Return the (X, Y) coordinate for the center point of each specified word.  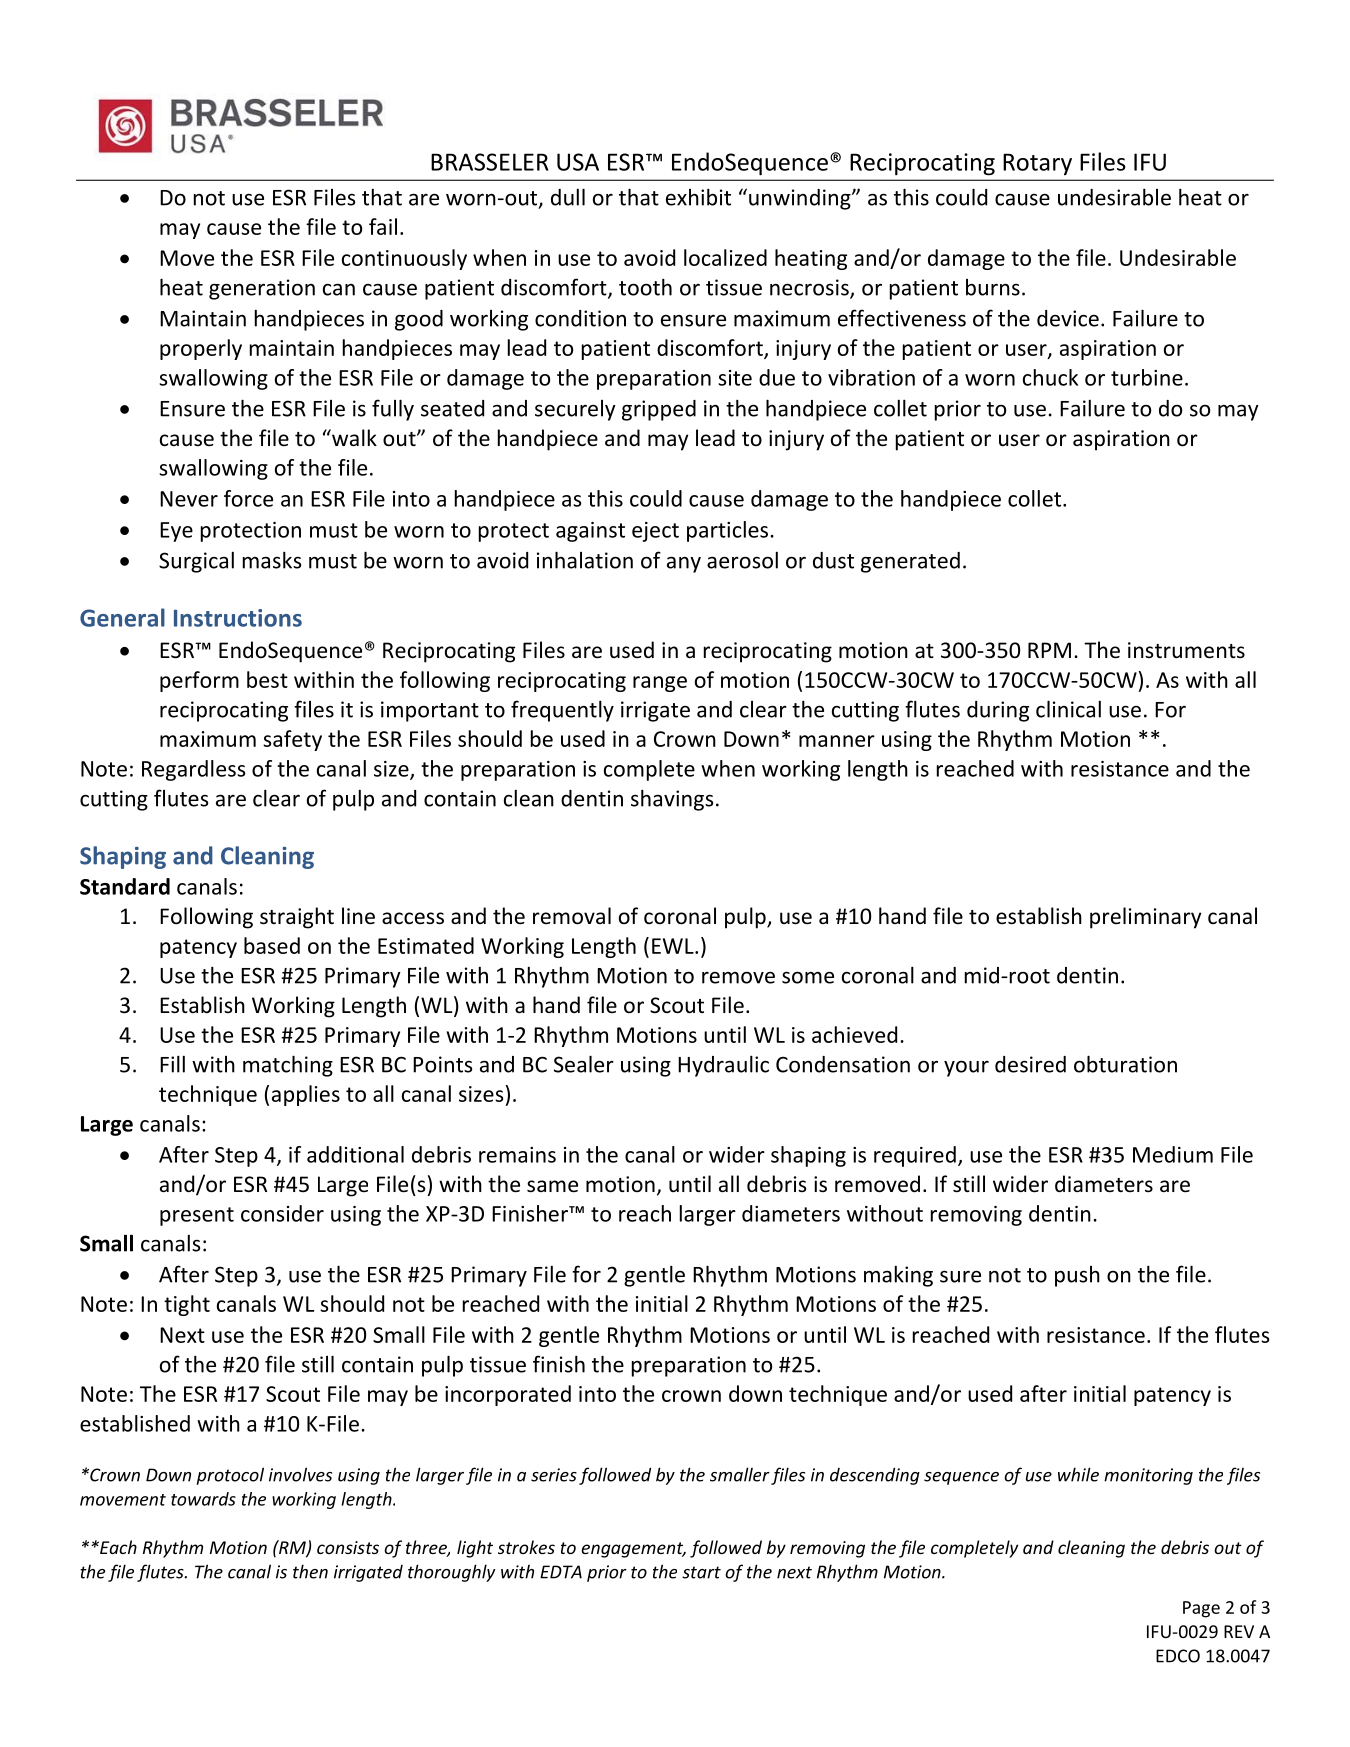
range (660, 684)
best (267, 679)
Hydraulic (723, 1066)
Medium (1173, 1154)
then (310, 1571)
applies (306, 1095)
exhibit (698, 197)
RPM (1049, 650)
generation (262, 289)
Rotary (1037, 164)
